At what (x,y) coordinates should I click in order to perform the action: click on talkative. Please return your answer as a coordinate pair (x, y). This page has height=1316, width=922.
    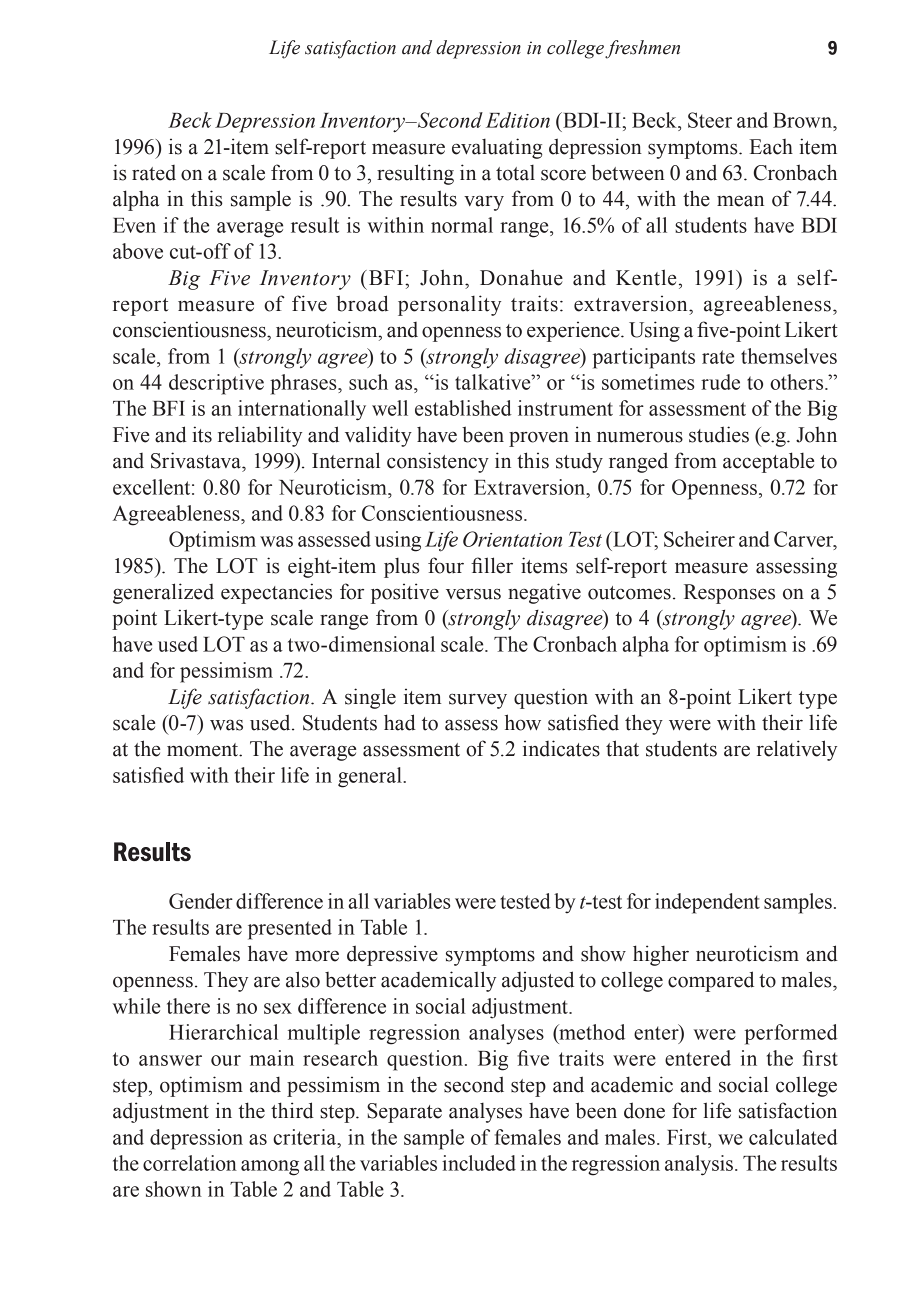
    Looking at the image, I should click on (494, 382).
